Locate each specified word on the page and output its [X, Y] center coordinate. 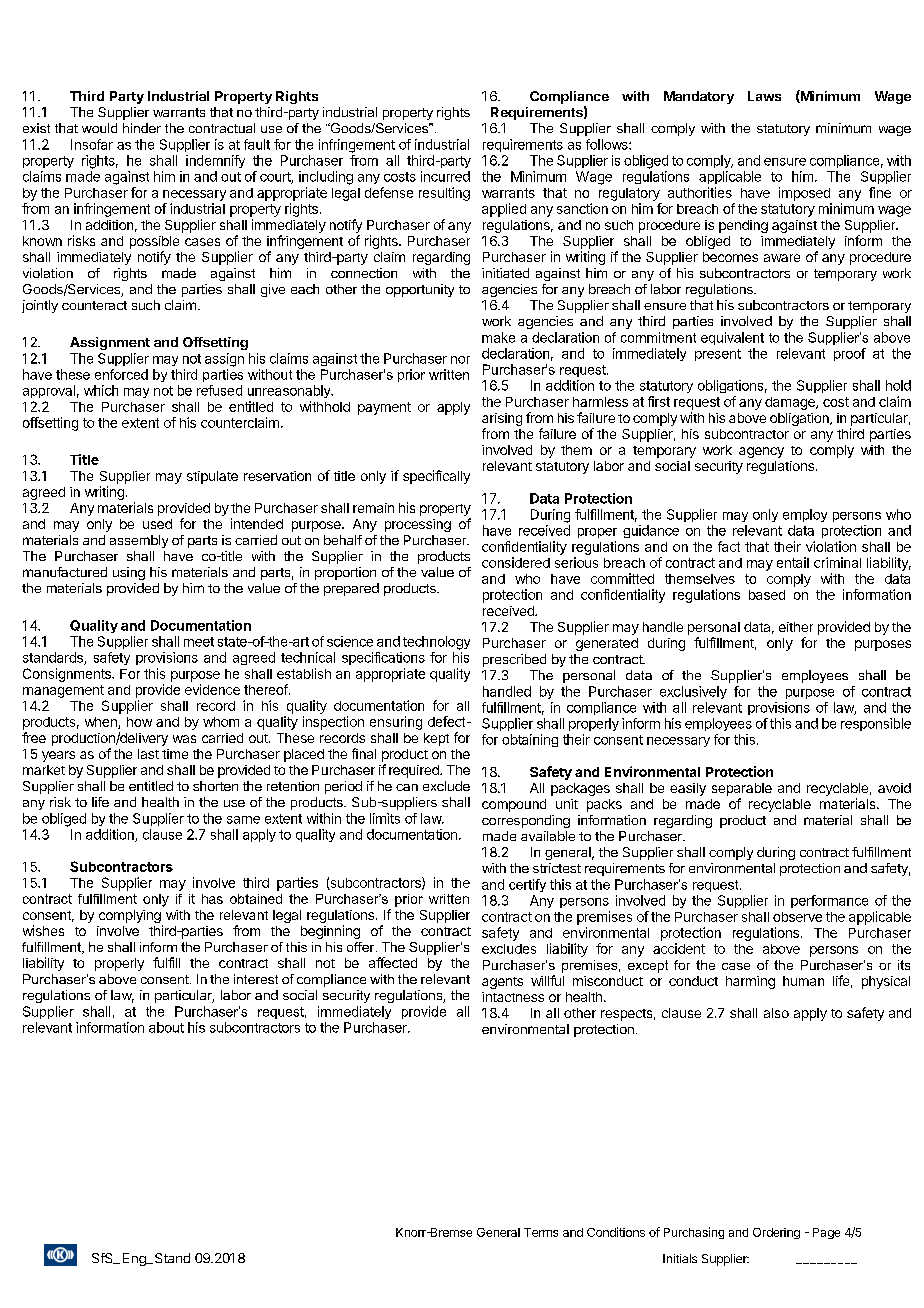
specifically [436, 477]
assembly [139, 541]
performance [829, 901]
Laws [764, 96]
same [243, 820]
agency [761, 452]
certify [527, 885]
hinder [142, 128]
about [166, 1027]
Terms [541, 1232]
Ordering [776, 1233]
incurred [445, 176]
